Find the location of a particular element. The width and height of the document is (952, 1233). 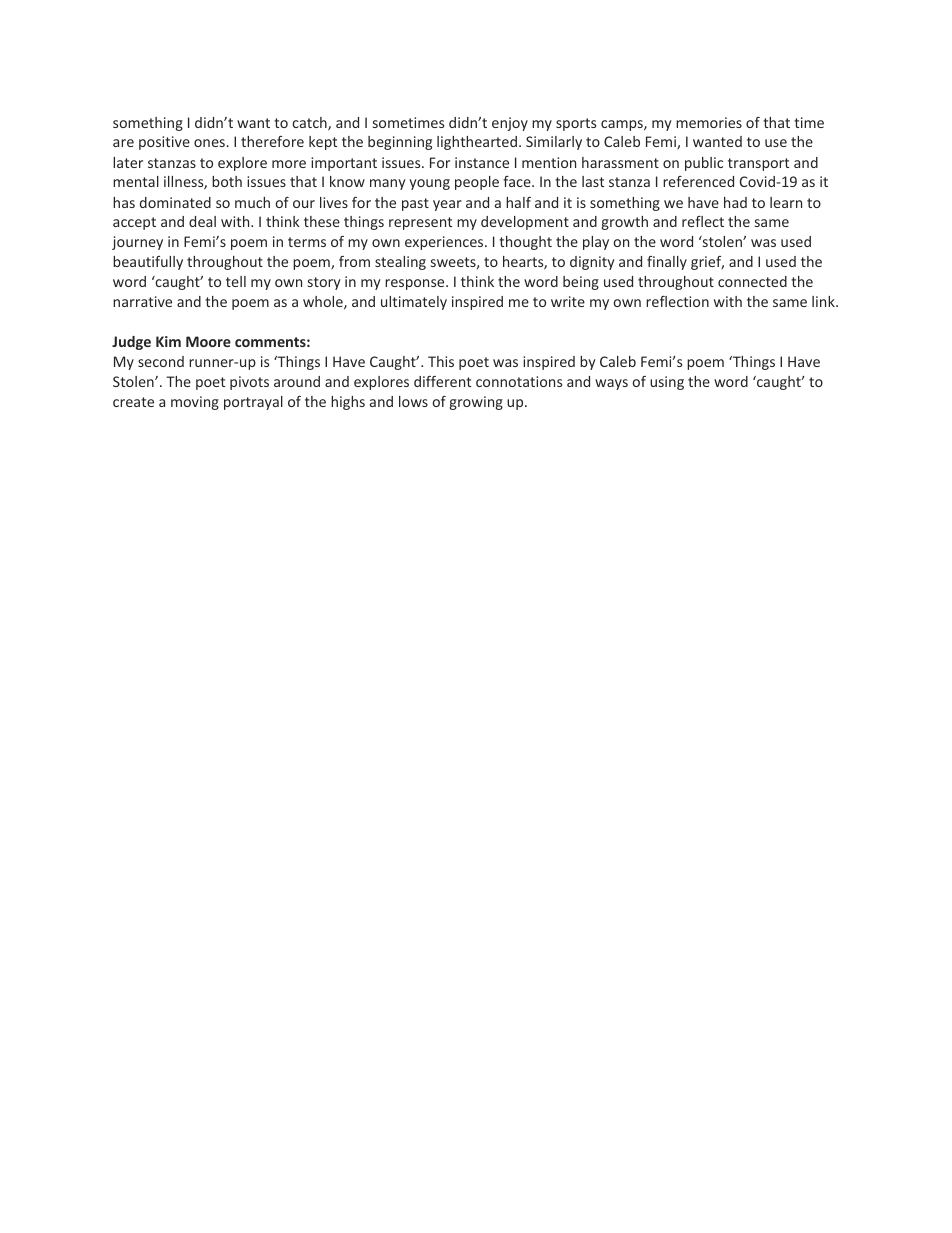

growing is located at coordinates (476, 403).
